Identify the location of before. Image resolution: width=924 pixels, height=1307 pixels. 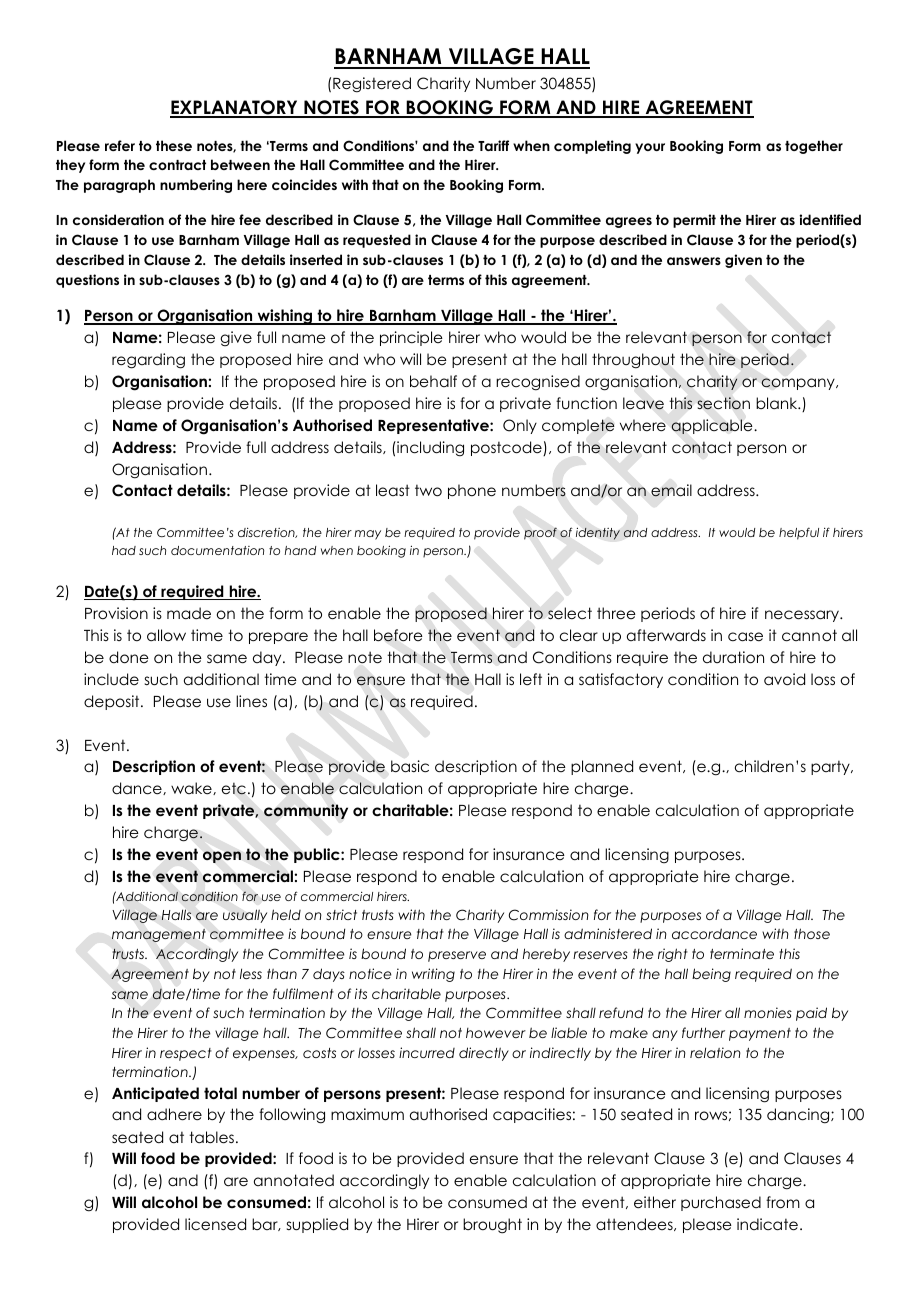
(398, 635).
